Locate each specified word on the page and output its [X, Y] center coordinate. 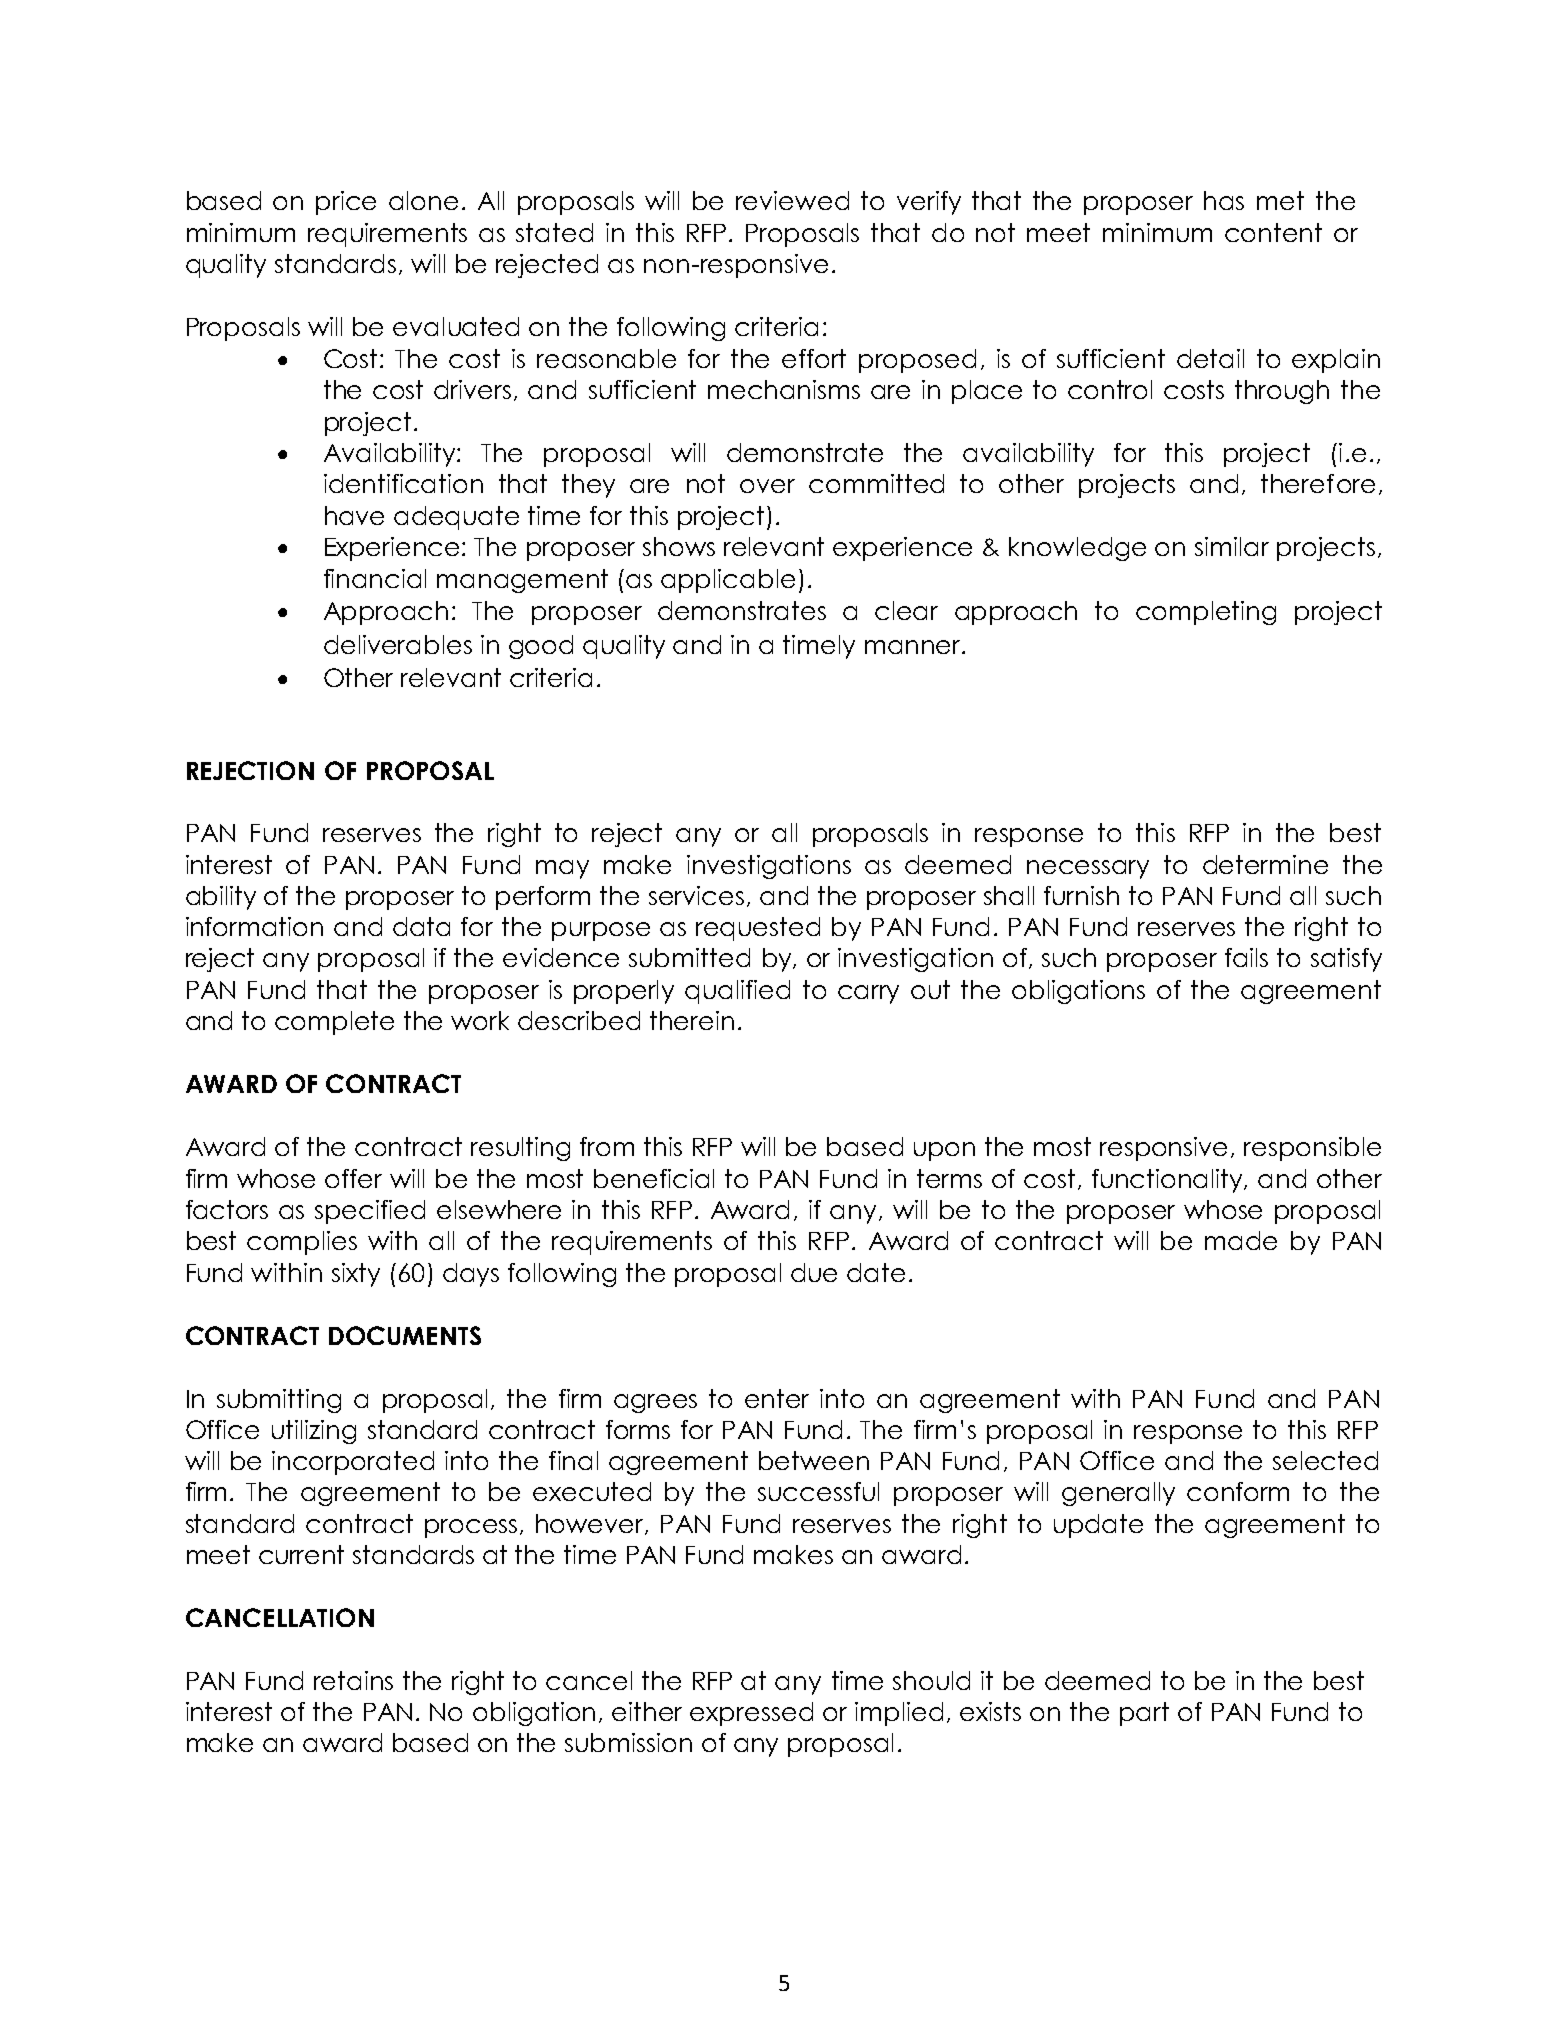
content [1273, 232]
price [346, 203]
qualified [737, 992]
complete [334, 1023]
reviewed [792, 200]
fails [1246, 957]
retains [353, 1680]
